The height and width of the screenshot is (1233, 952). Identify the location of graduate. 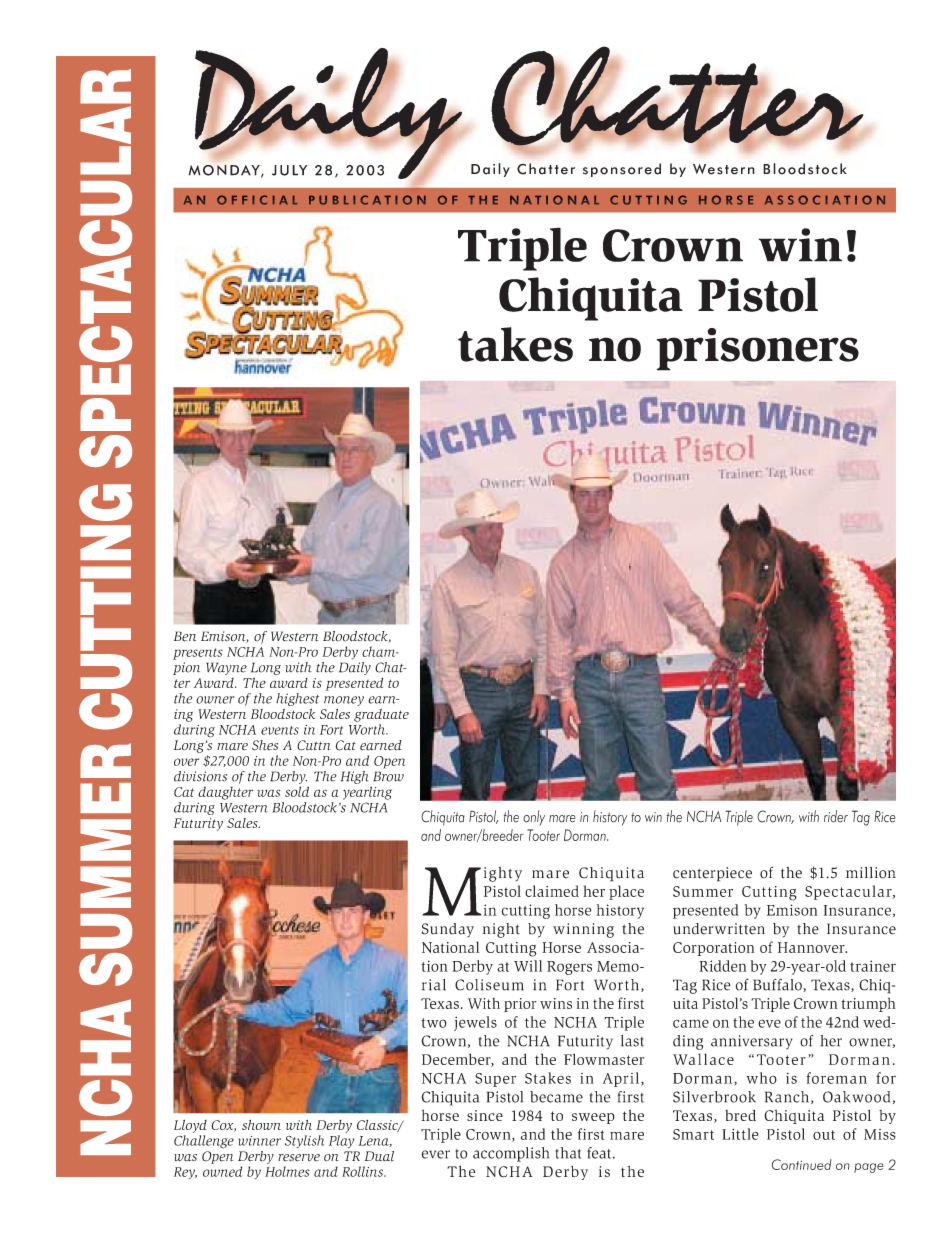
(381, 715).
